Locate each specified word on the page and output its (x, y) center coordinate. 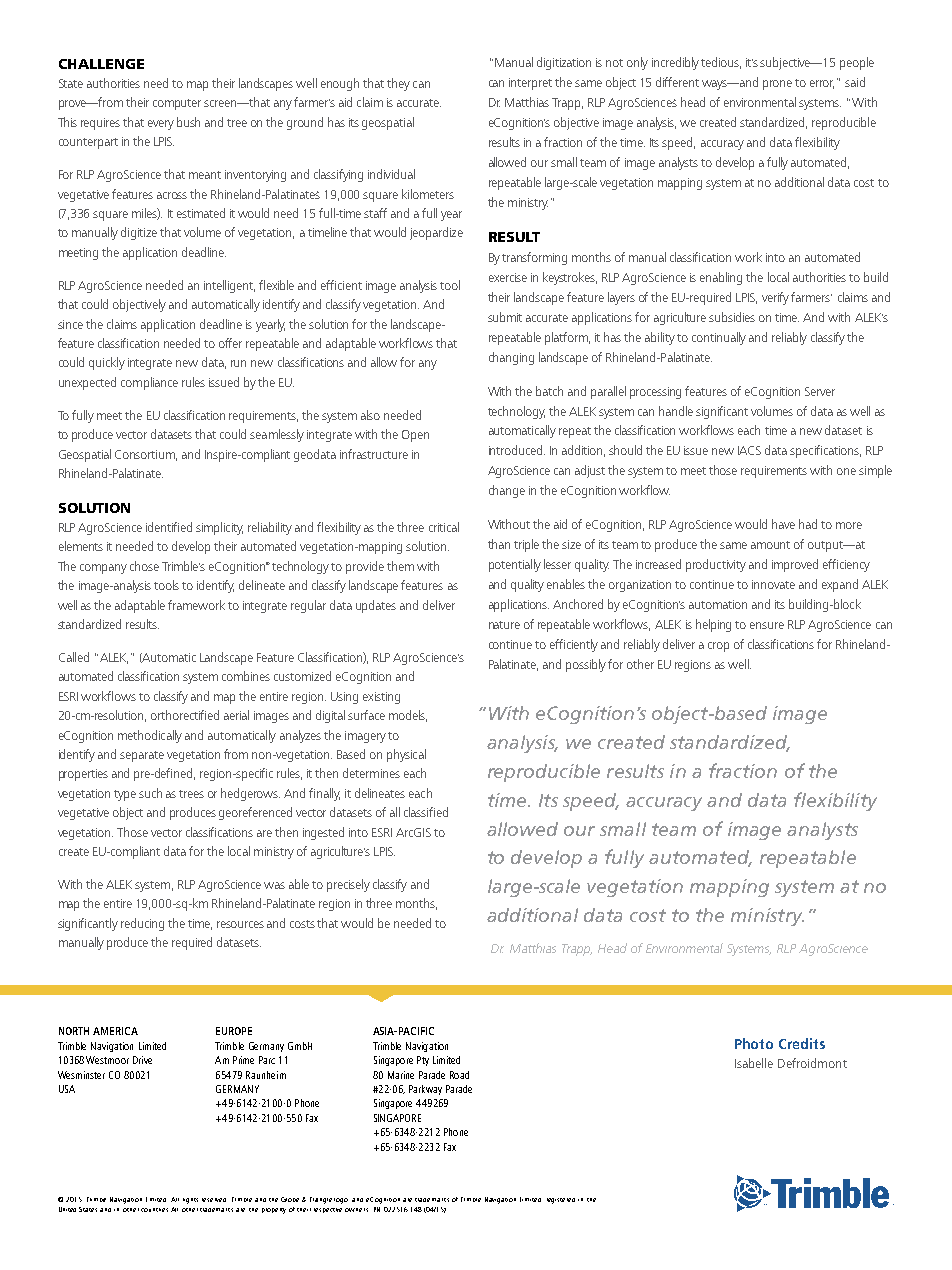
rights (190, 1201)
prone (777, 85)
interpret (530, 84)
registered (561, 1201)
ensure (767, 625)
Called (74, 657)
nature (504, 625)
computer (177, 104)
